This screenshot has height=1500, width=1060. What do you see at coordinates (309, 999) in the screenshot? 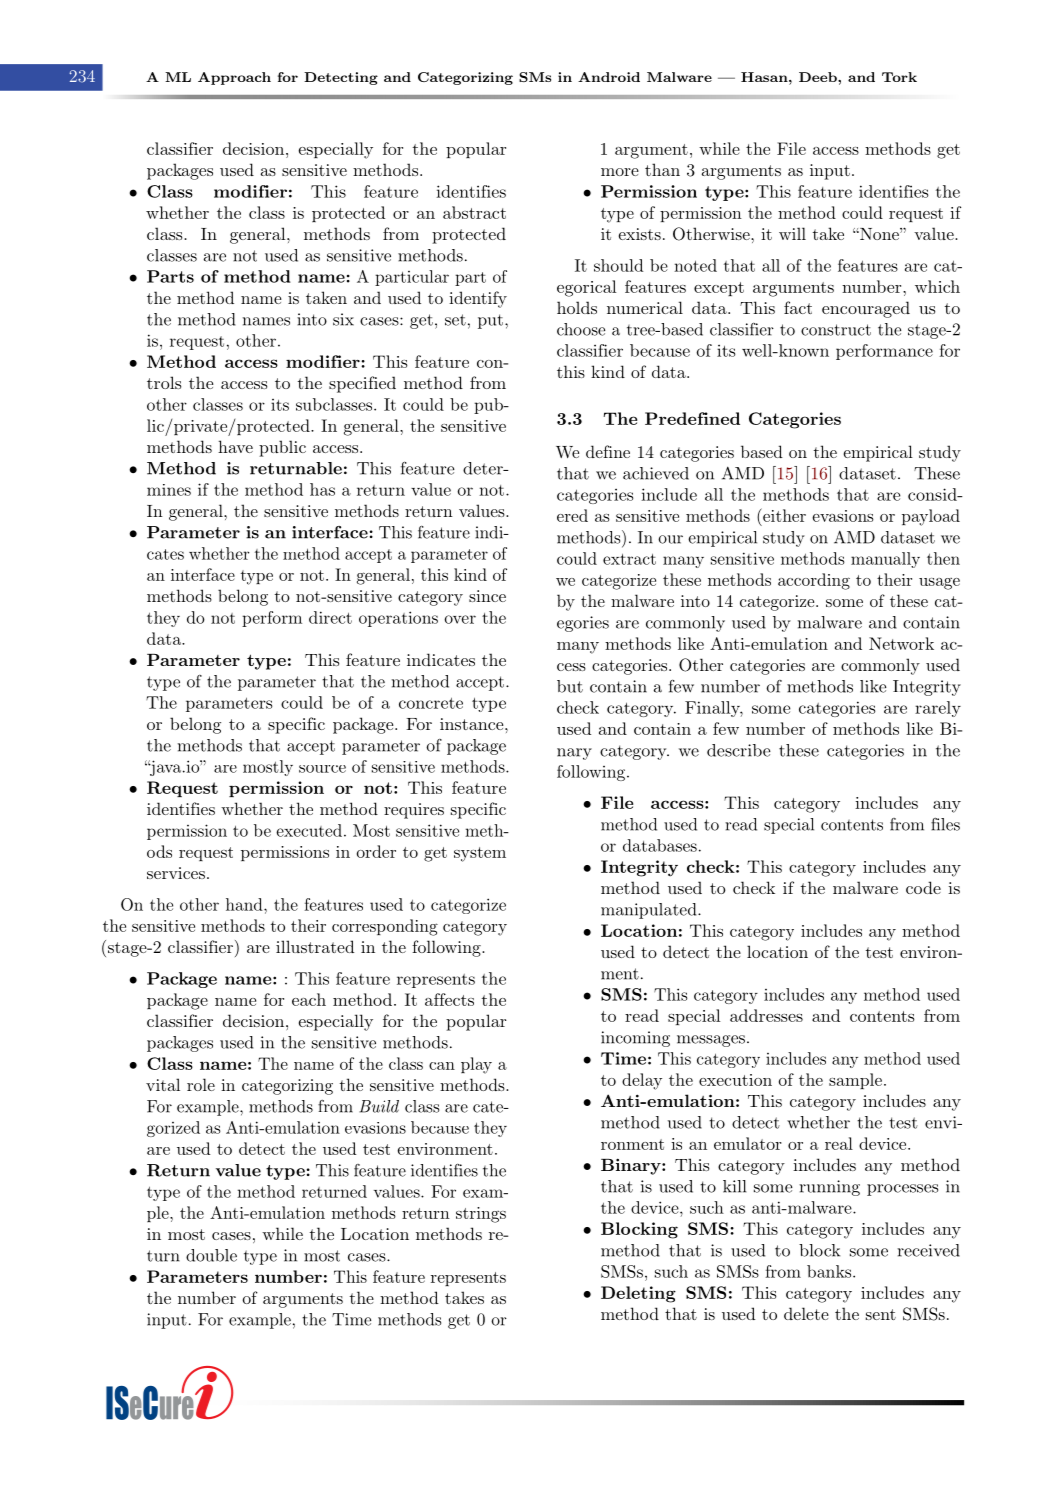
I see `each` at bounding box center [309, 999].
